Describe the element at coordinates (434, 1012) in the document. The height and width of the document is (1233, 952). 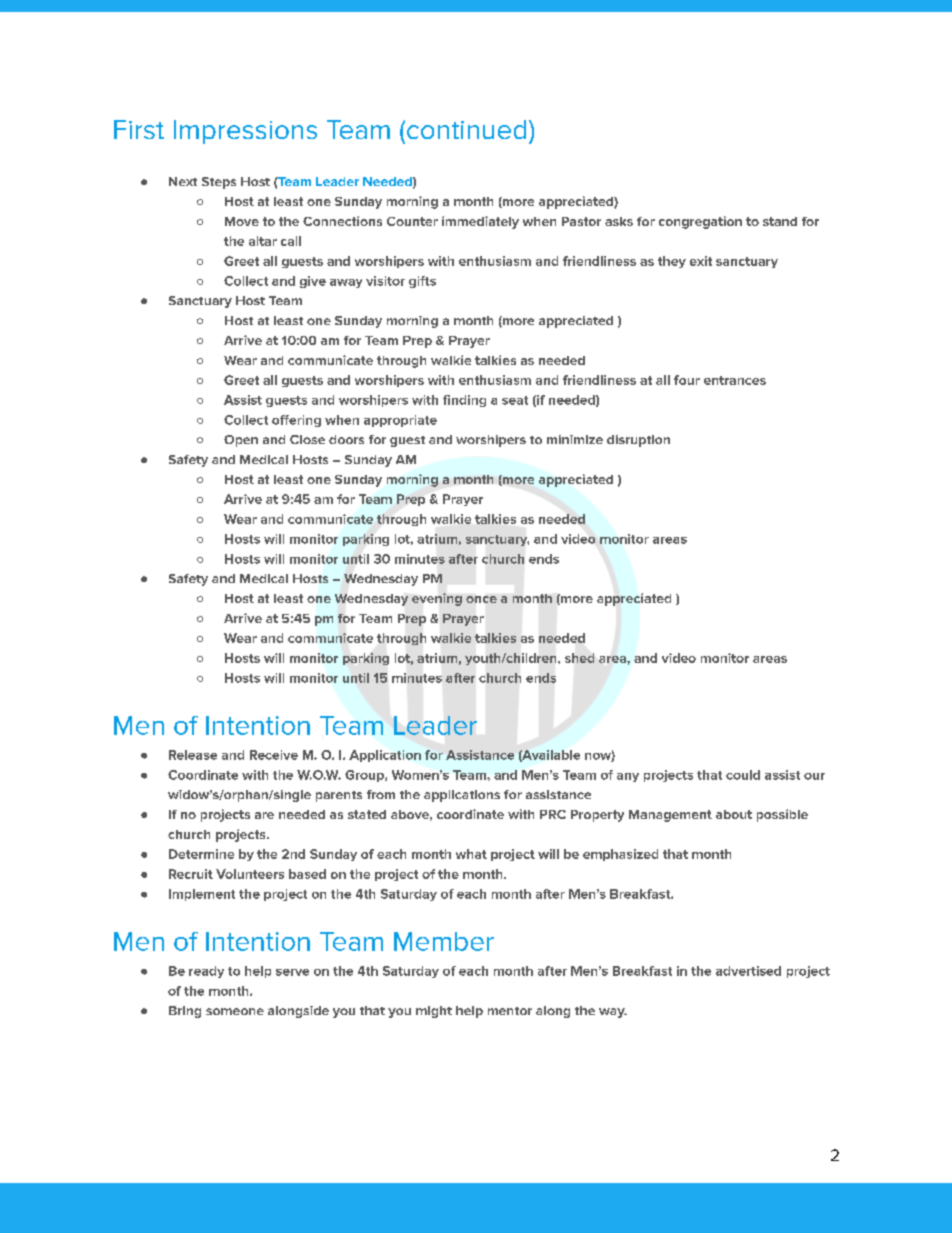
I see `might` at that location.
